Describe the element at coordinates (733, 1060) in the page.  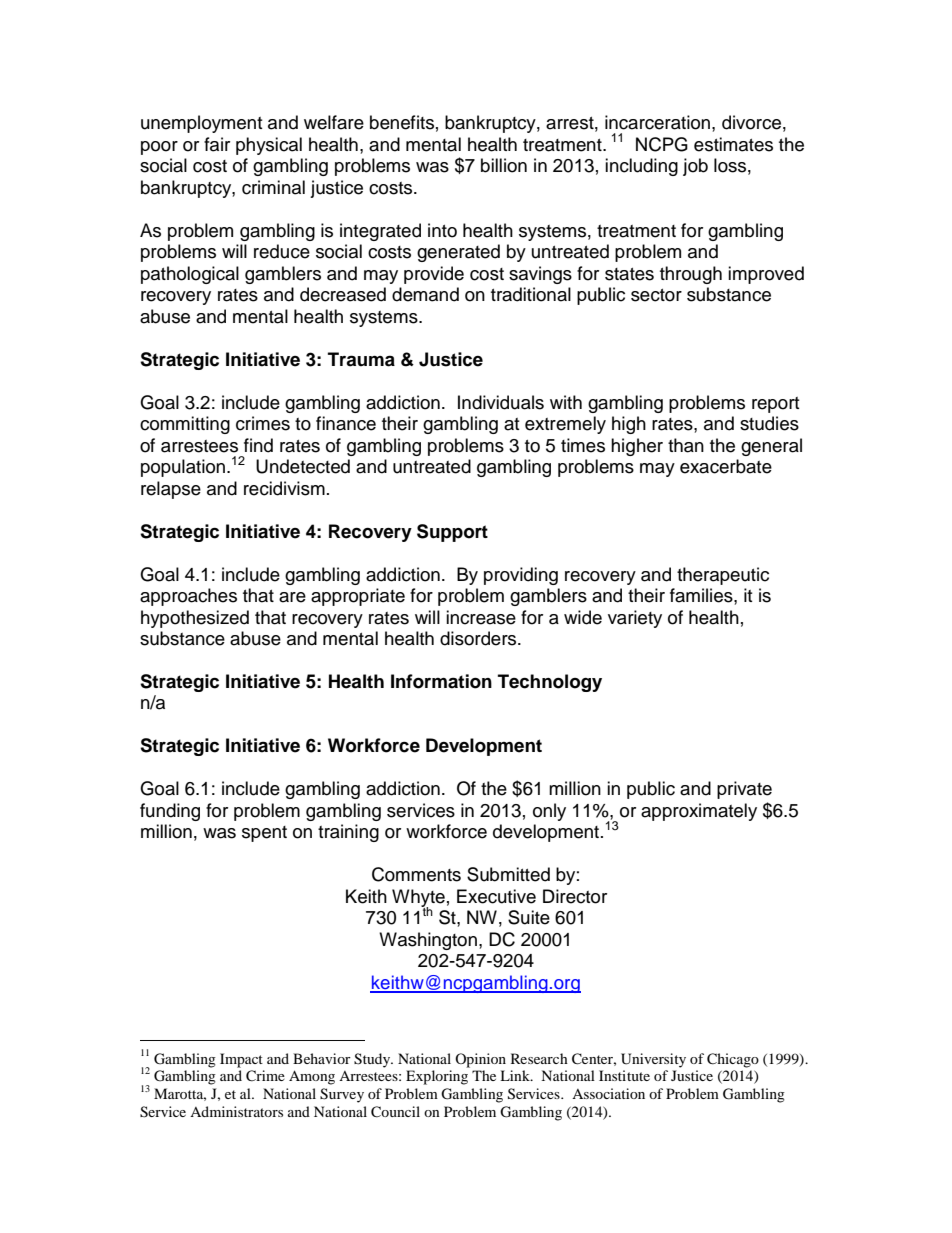
I see `Chicago` at that location.
